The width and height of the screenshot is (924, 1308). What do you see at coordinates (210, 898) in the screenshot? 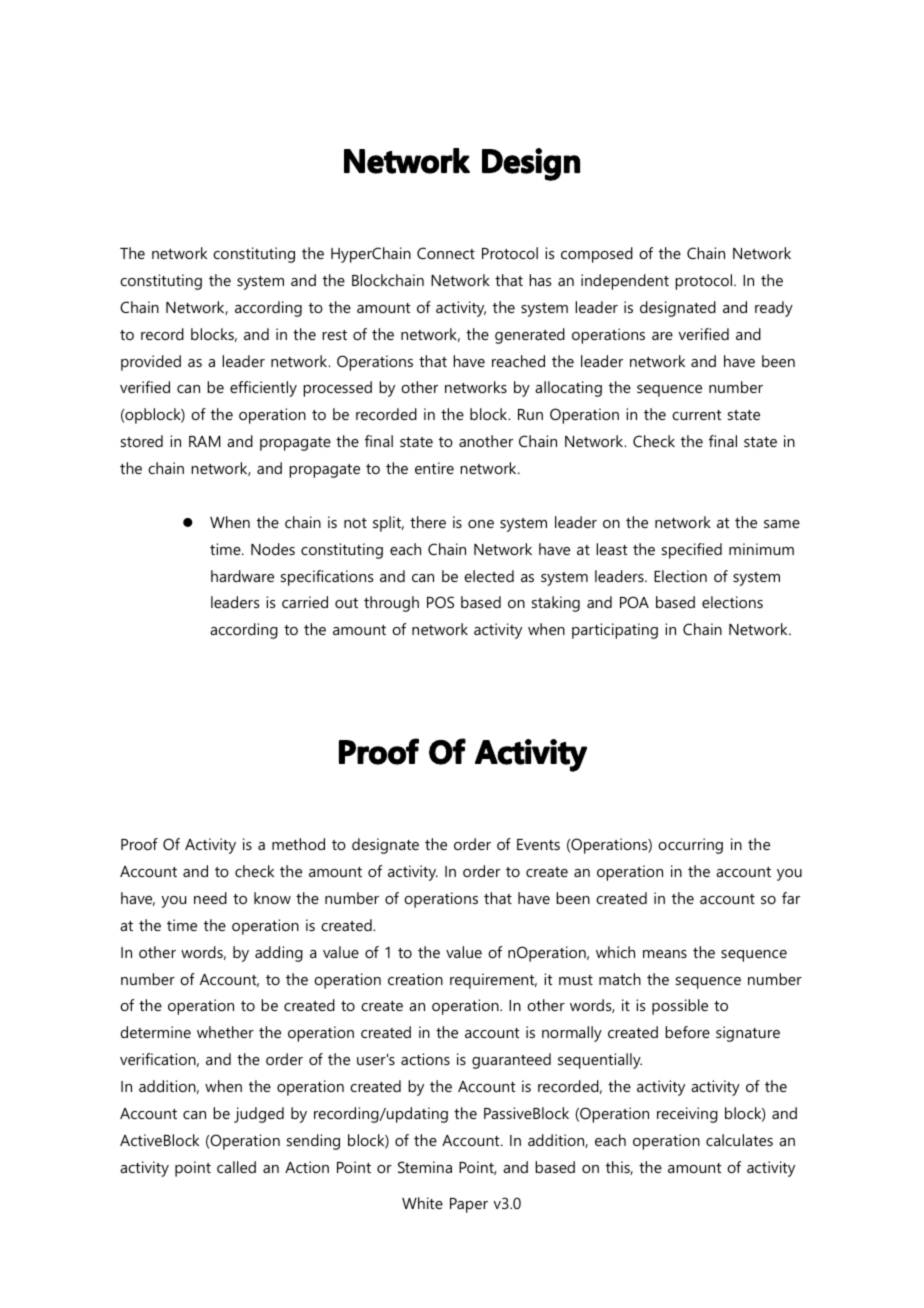
I see `need` at bounding box center [210, 898].
